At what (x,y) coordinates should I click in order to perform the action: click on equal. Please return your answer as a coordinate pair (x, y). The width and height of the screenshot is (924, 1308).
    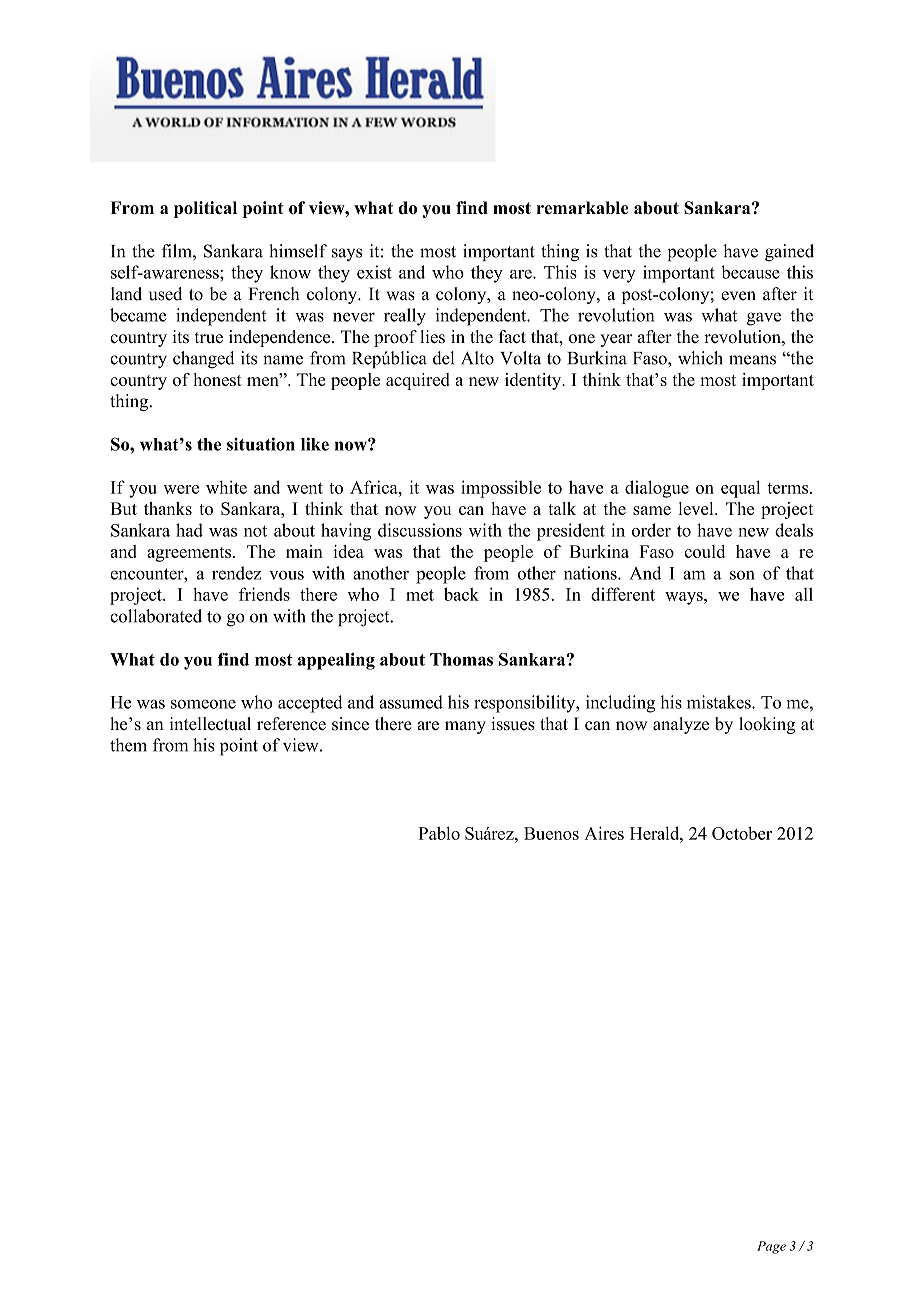
    Looking at the image, I should click on (740, 489).
